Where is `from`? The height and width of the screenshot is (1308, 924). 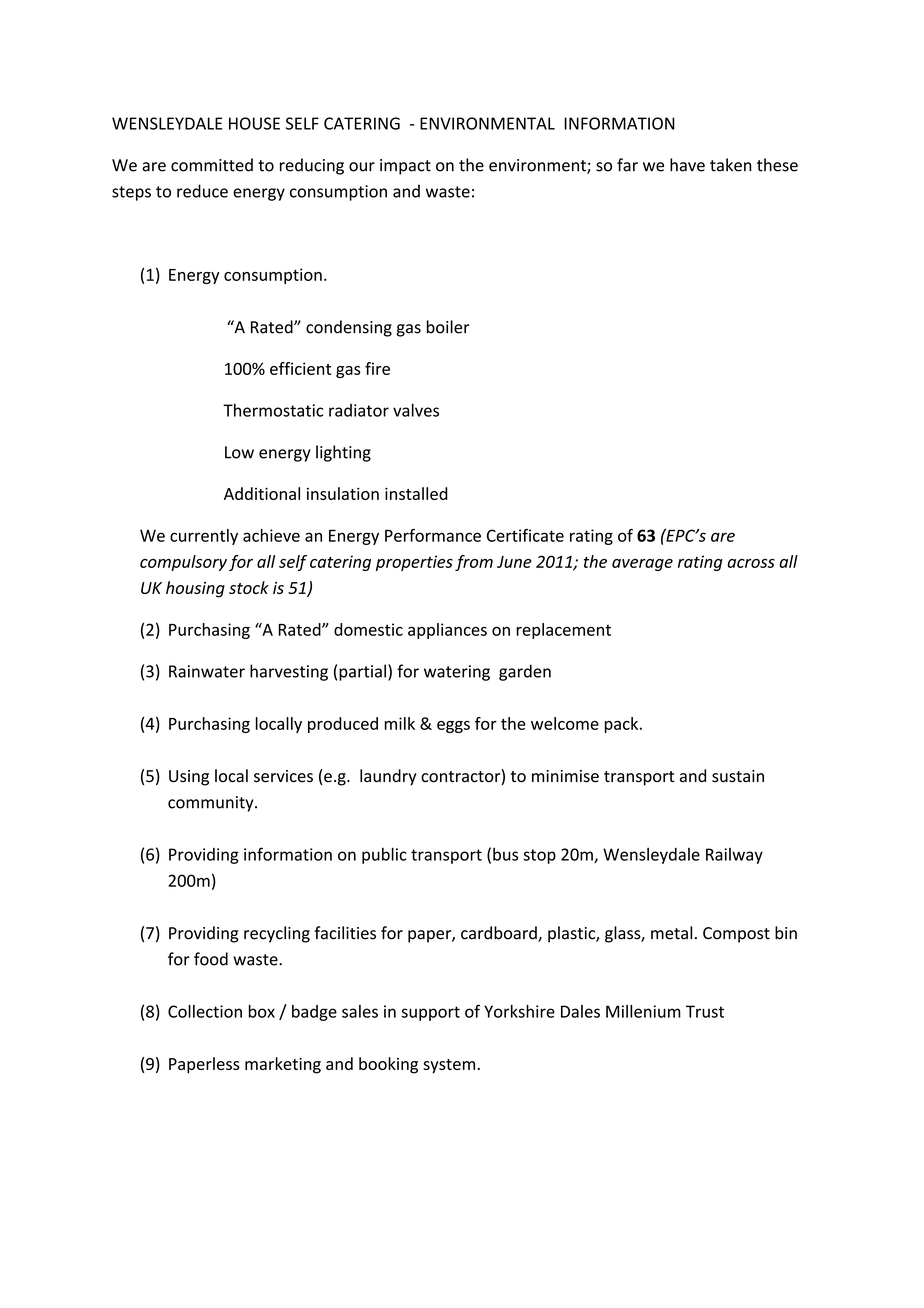 from is located at coordinates (474, 563).
